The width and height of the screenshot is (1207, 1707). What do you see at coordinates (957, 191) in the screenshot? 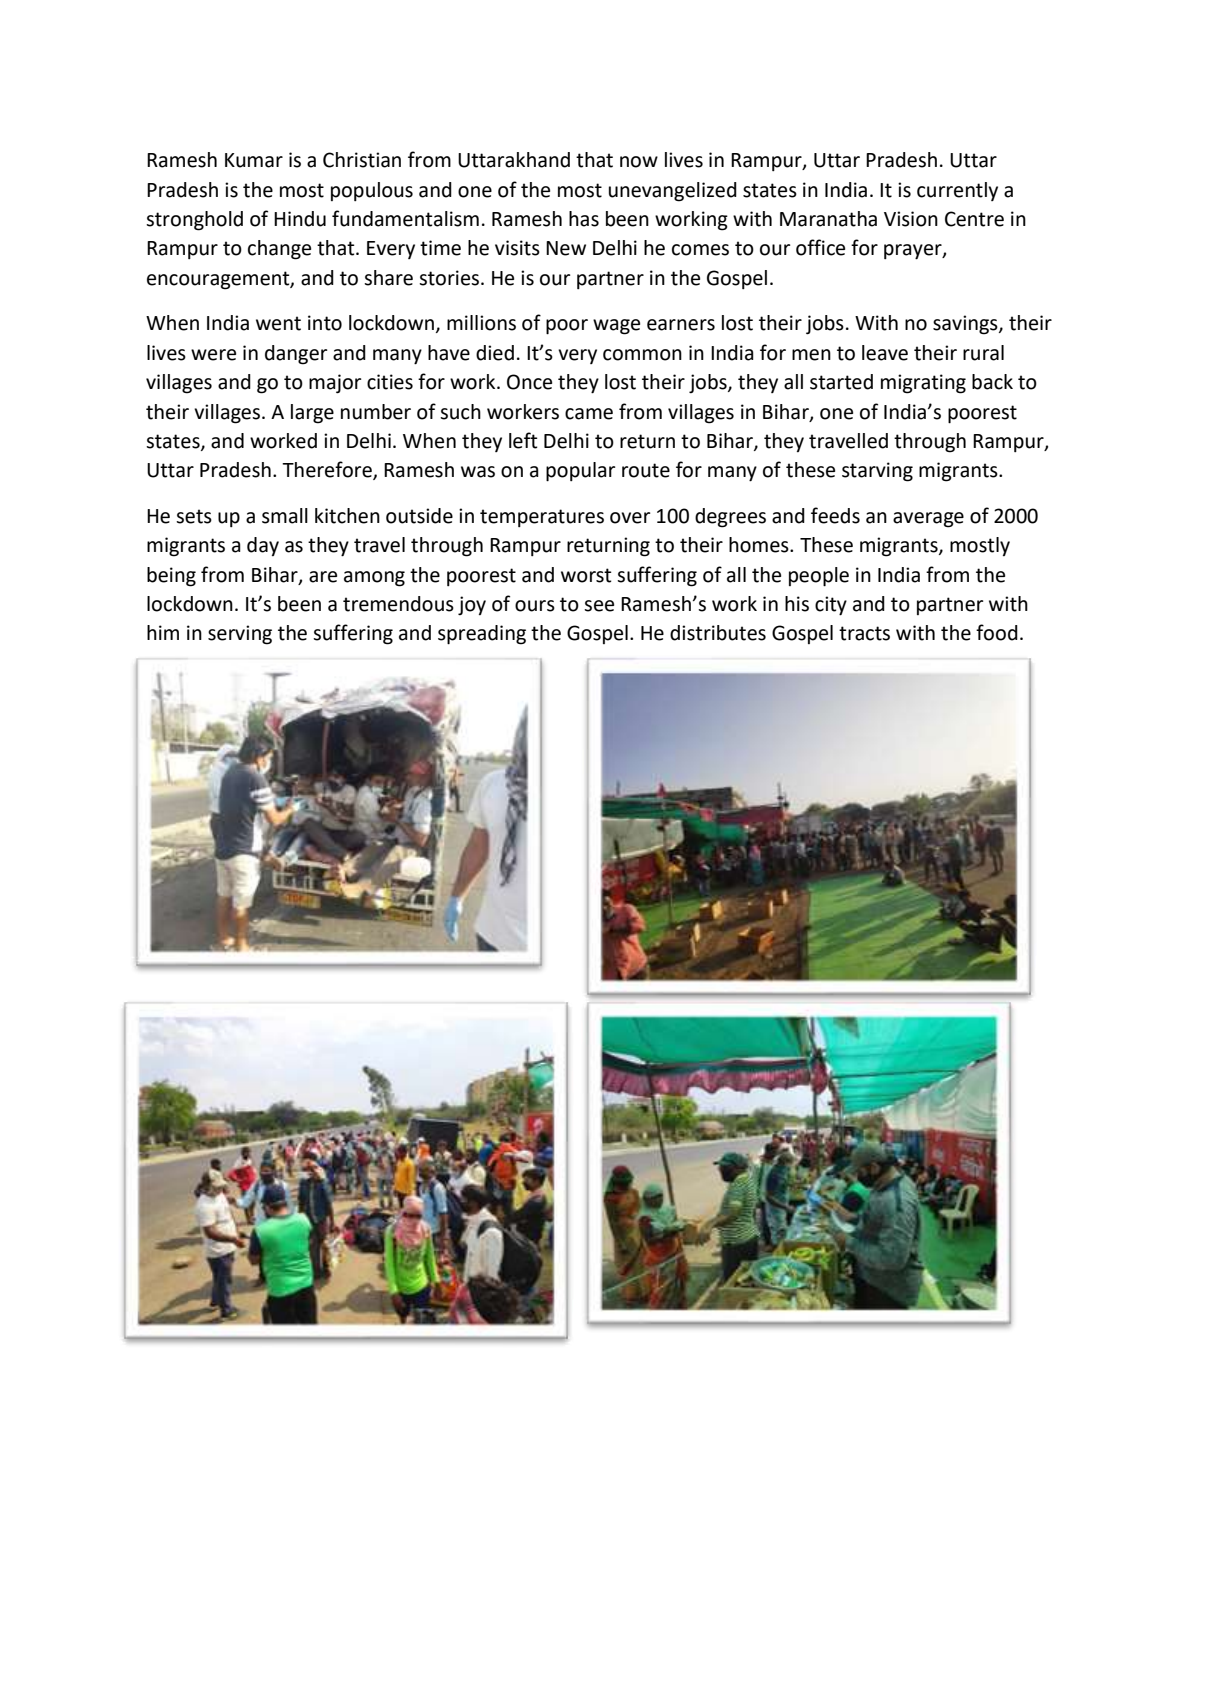
I see `currently` at bounding box center [957, 191].
